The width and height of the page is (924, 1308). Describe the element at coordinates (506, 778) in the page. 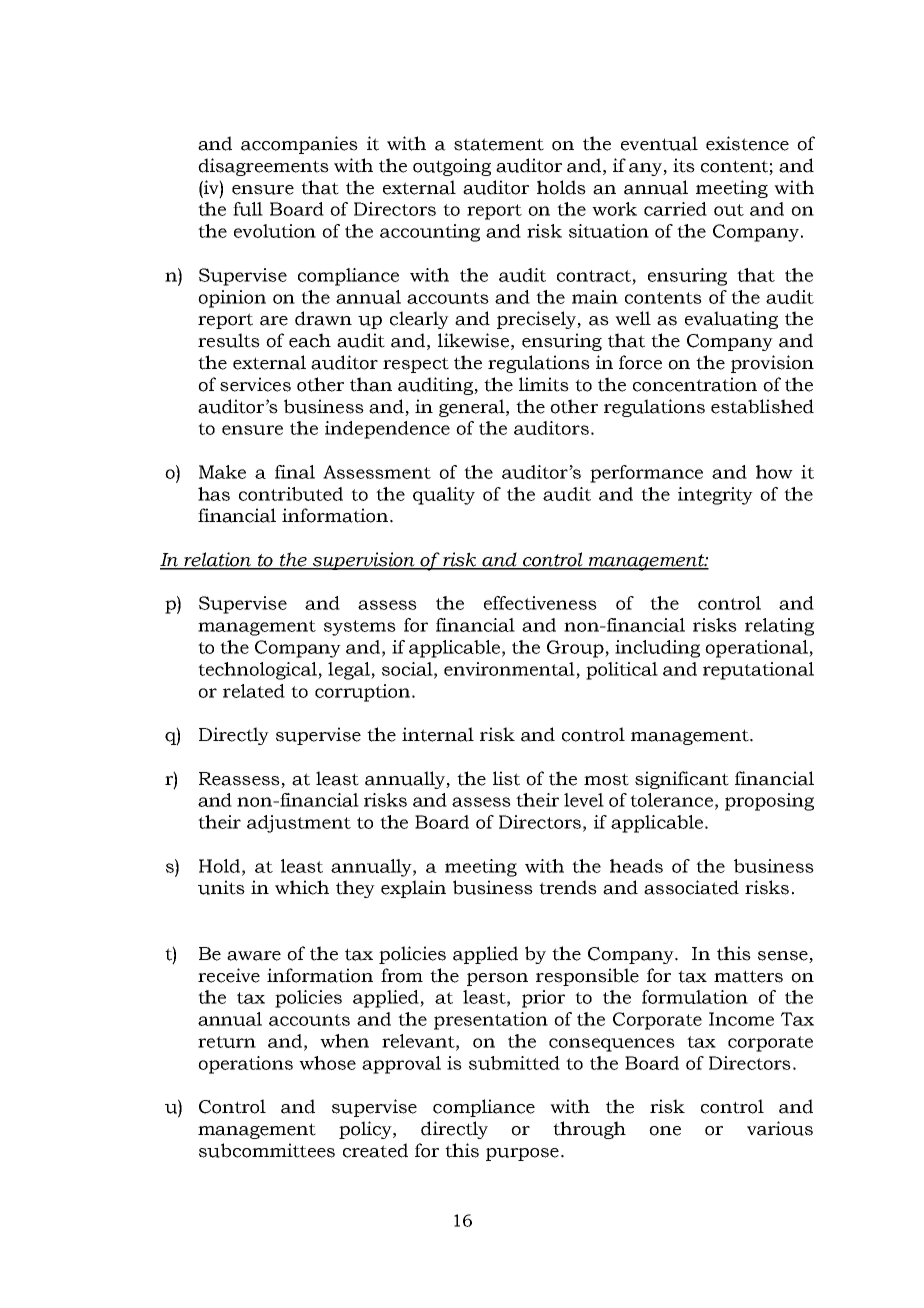

I see `list` at that location.
